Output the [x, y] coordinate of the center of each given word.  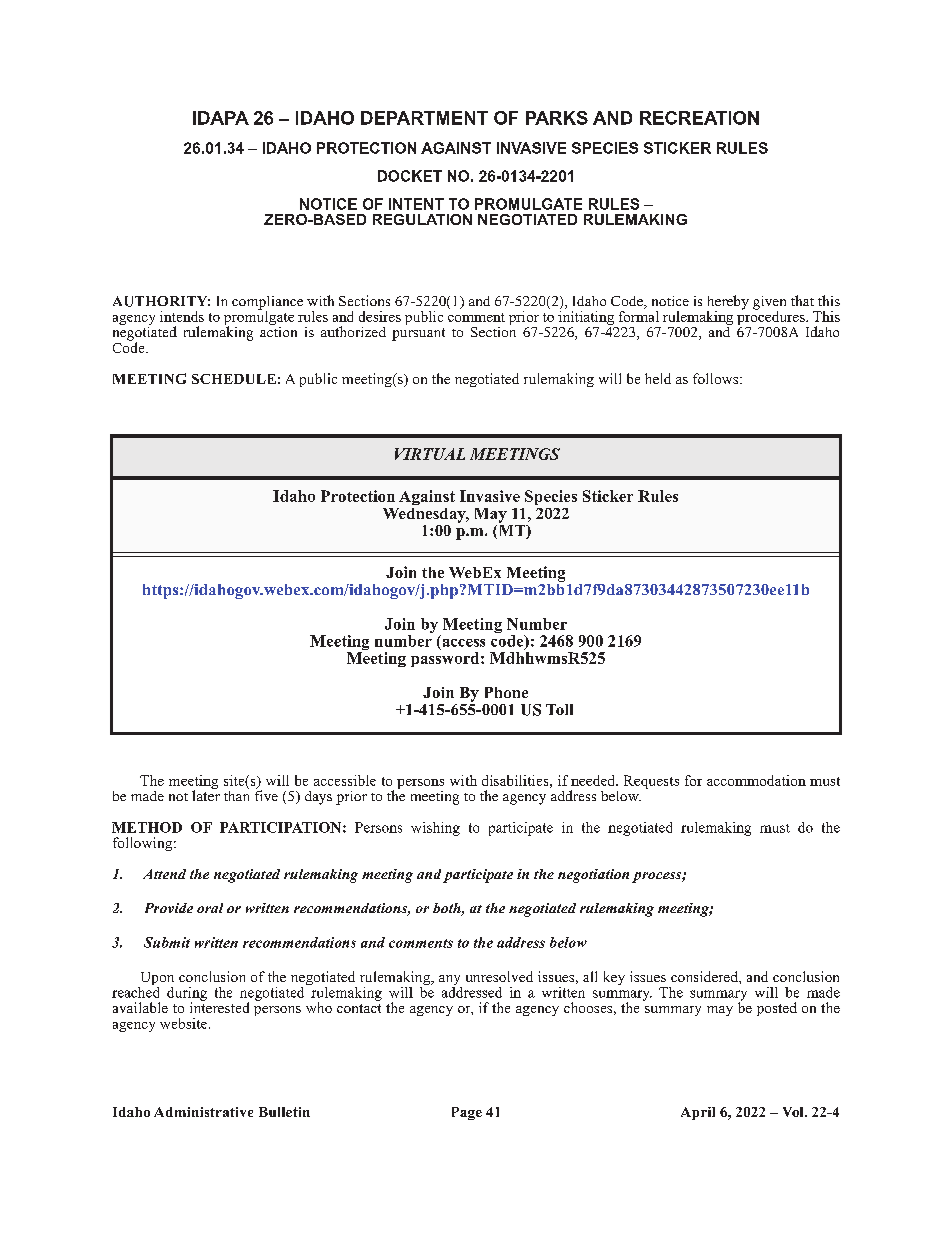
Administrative [203, 1112]
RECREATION [699, 118]
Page [467, 1113]
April [698, 1113]
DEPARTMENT [424, 118]
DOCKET [410, 176]
